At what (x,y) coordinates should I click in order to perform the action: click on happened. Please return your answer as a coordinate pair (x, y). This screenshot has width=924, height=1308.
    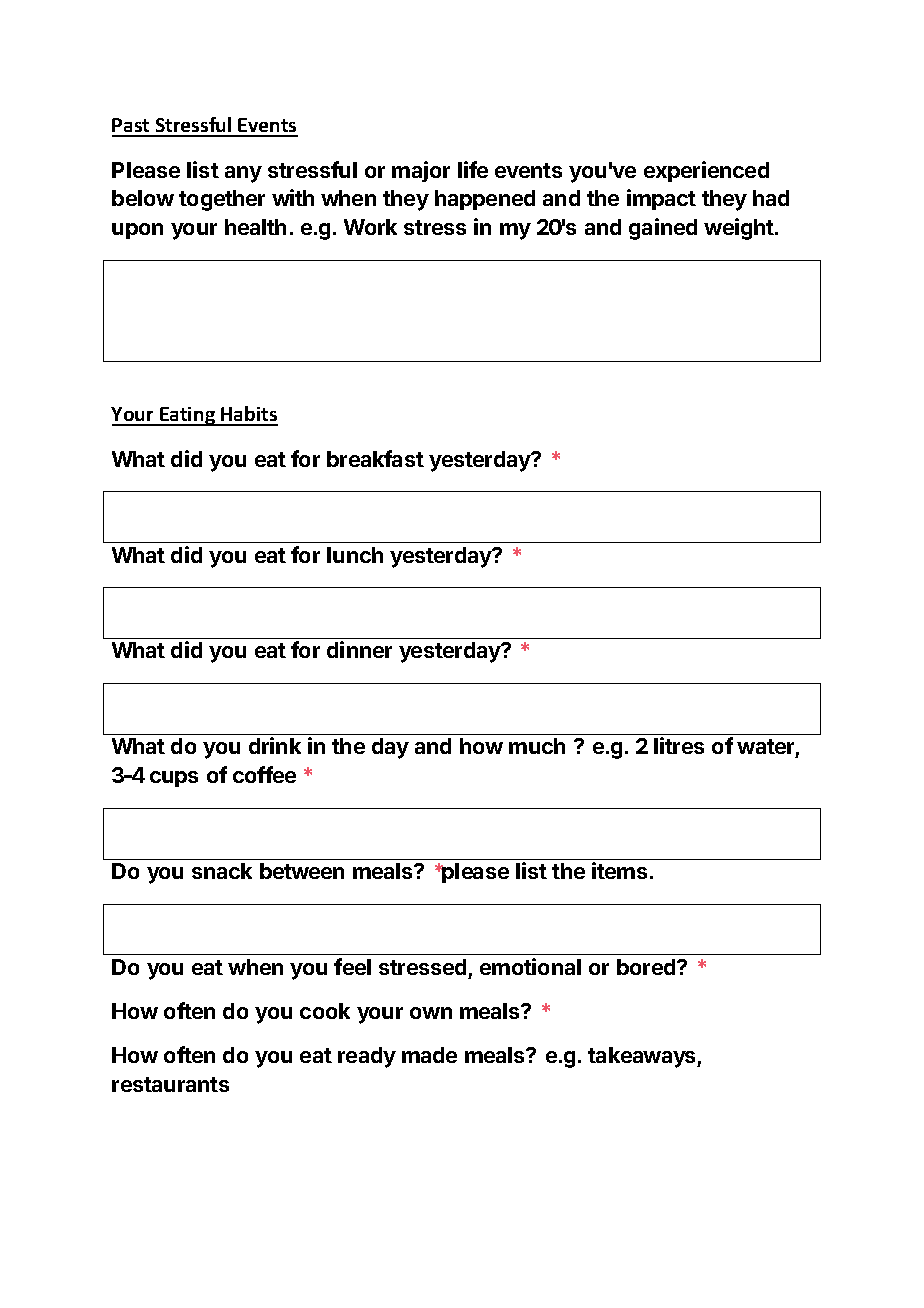
    Looking at the image, I should click on (485, 200).
